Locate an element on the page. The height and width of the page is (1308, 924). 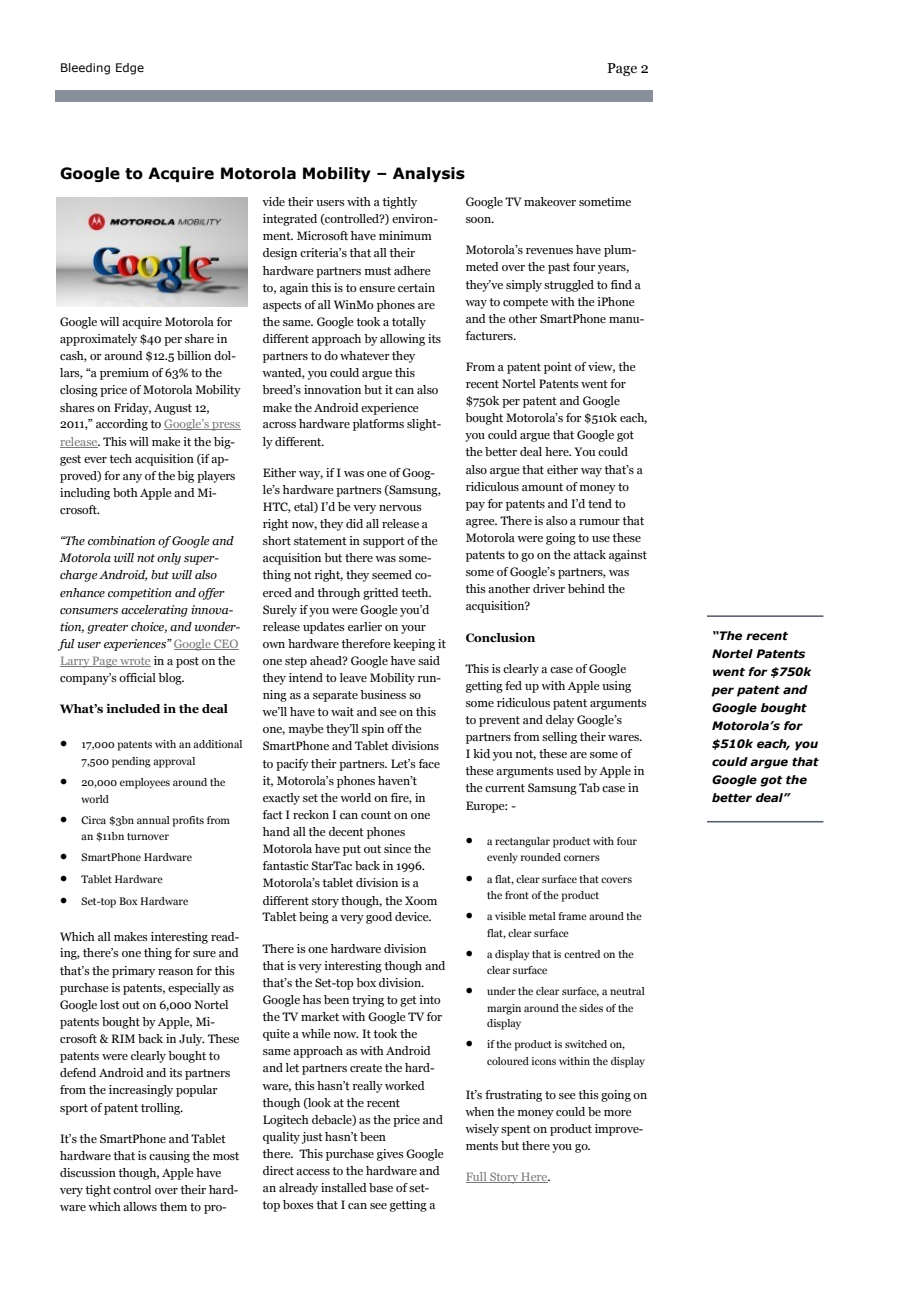
Analysis is located at coordinates (429, 174).
